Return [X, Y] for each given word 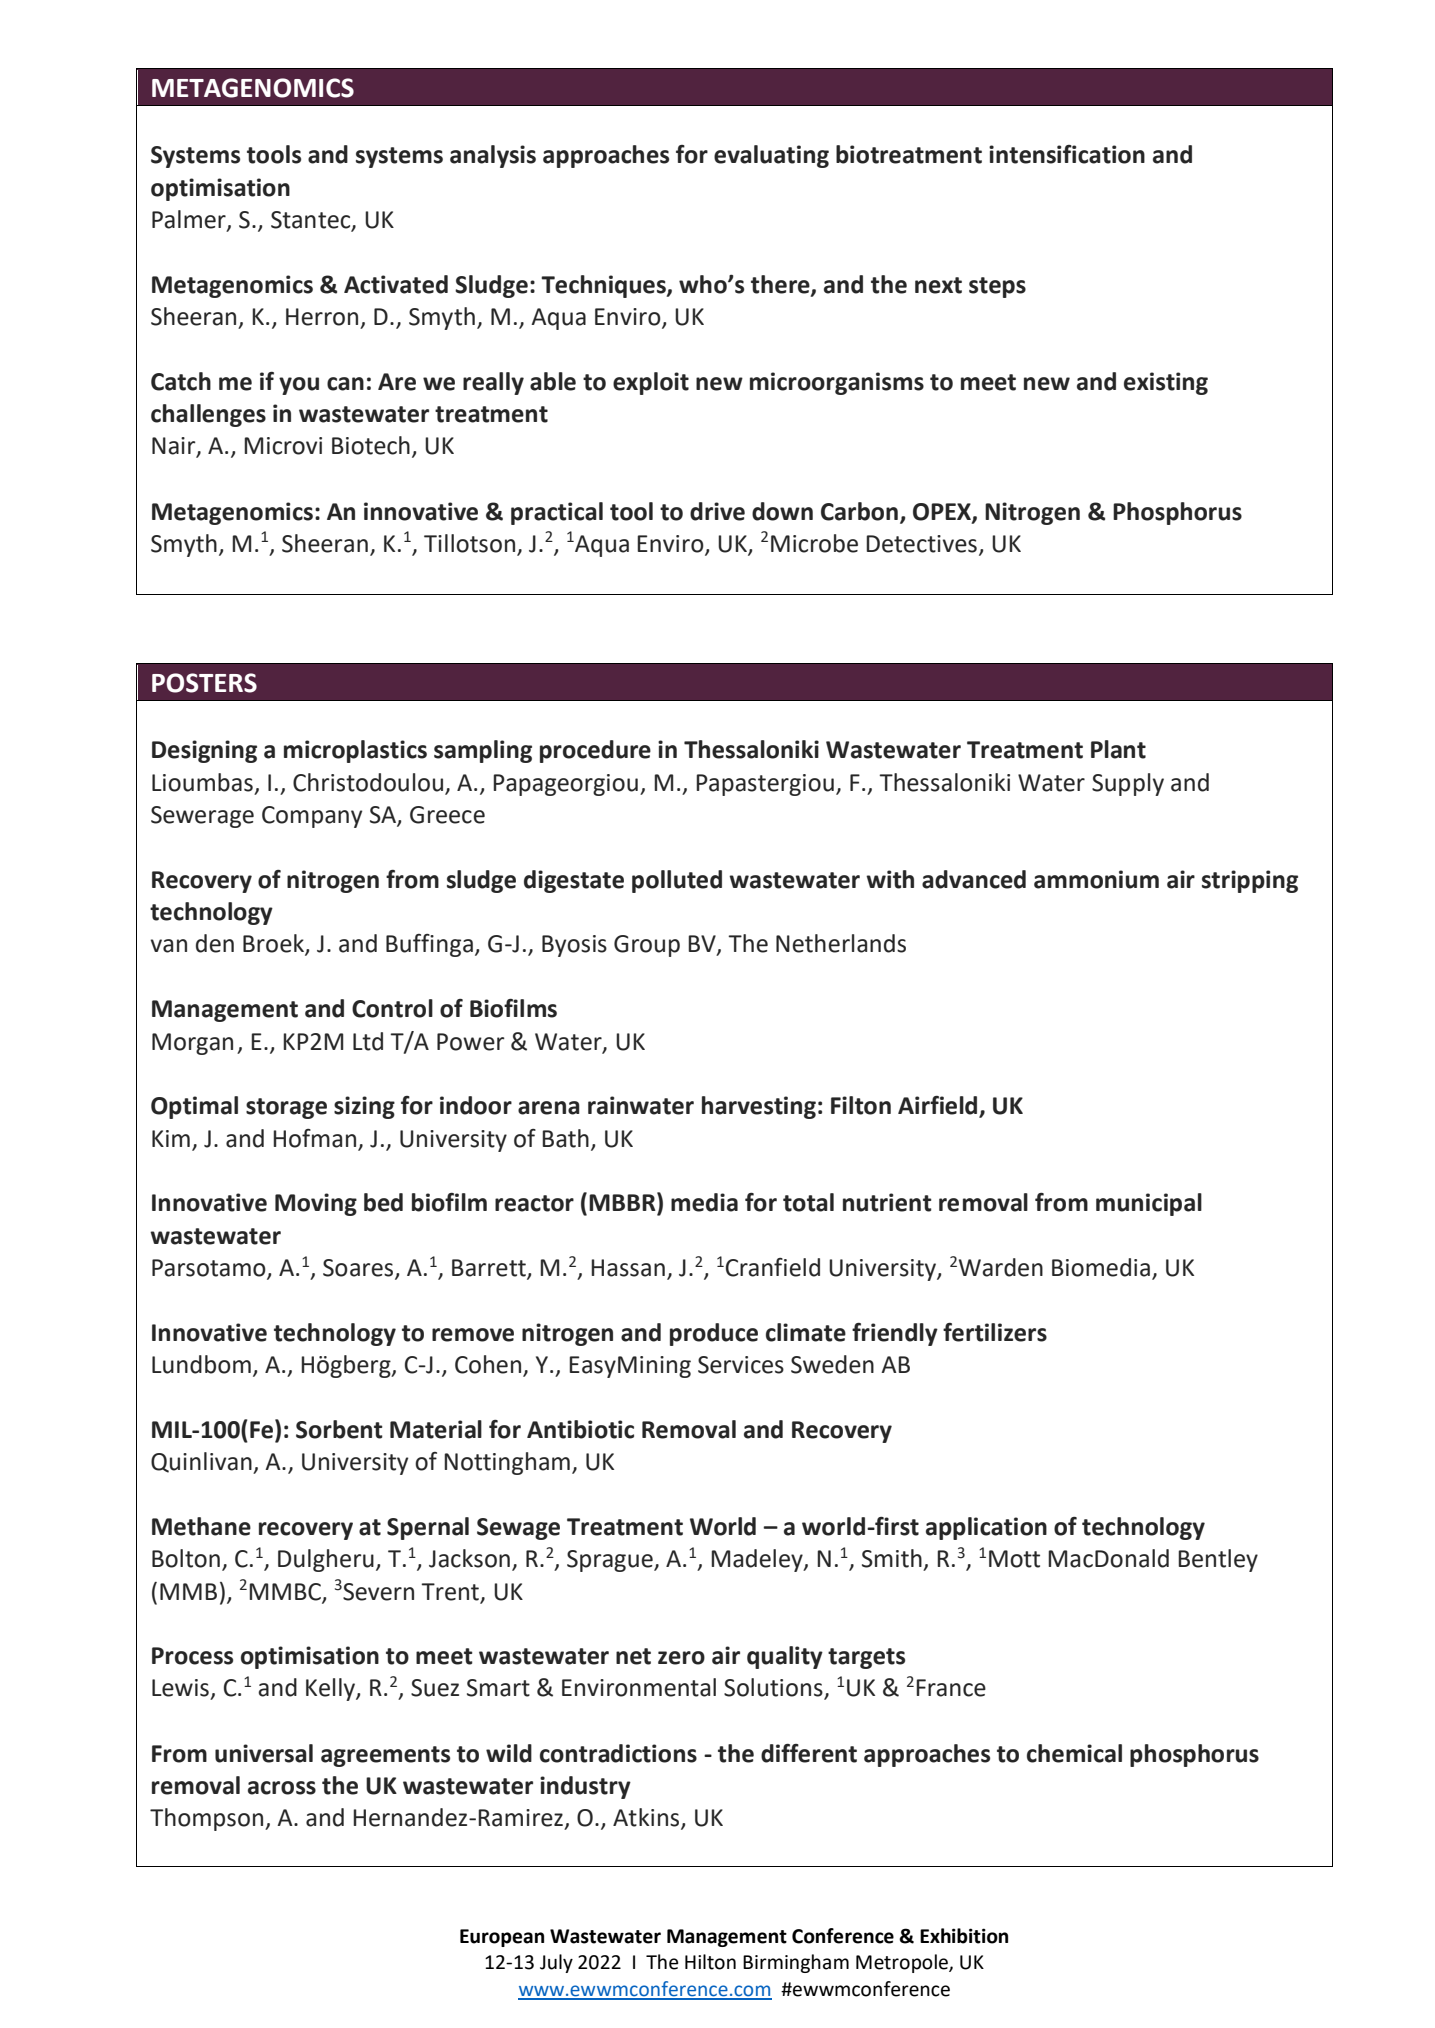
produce [714, 1334]
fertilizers [995, 1332]
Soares [359, 1269]
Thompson [208, 1819]
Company [312, 817]
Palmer [190, 220]
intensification [1067, 154]
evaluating [771, 156]
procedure [595, 751]
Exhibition [964, 1936]
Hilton [710, 1962]
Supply [1128, 784]
